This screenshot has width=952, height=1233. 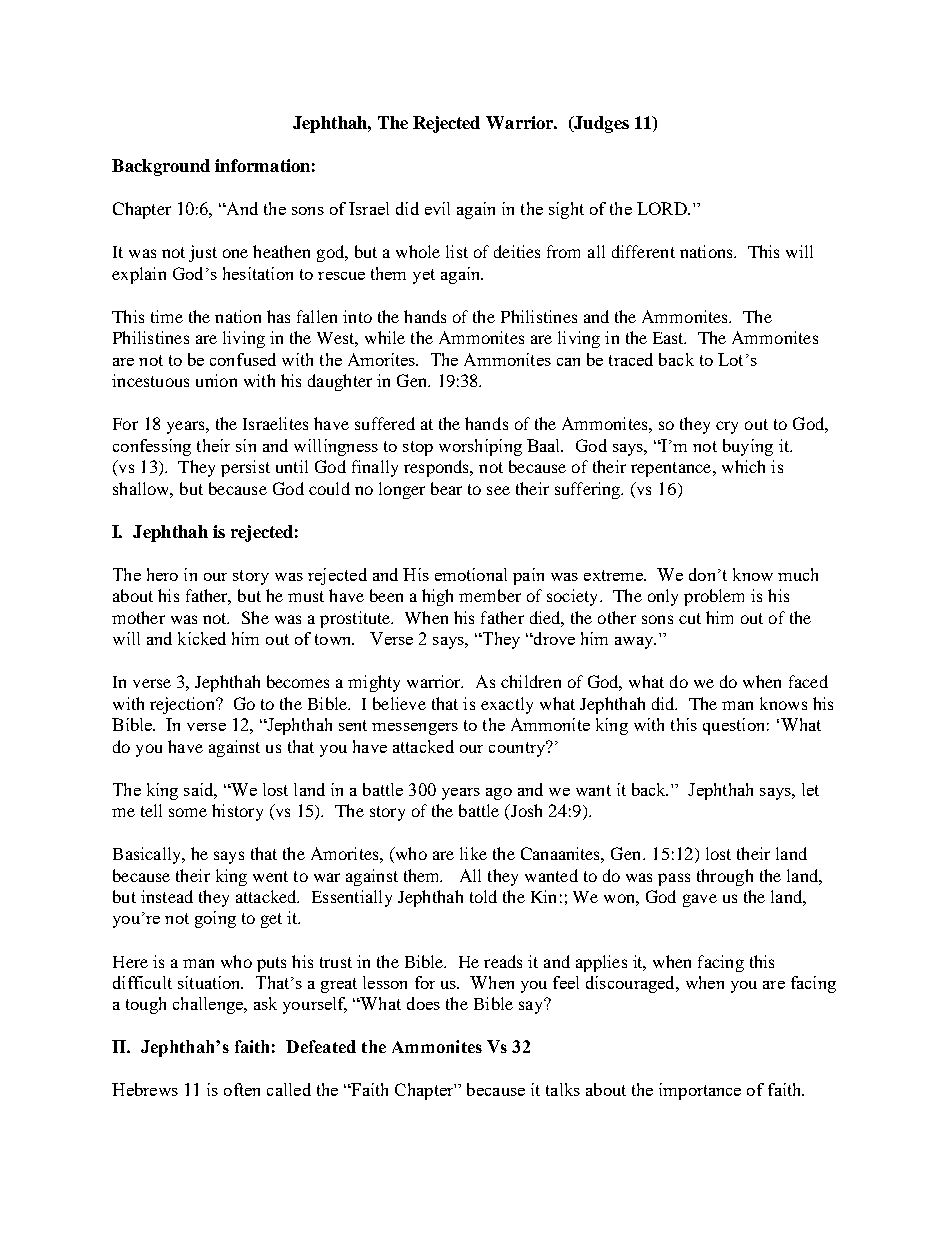 What do you see at coordinates (203, 253) in the screenshot?
I see `just` at bounding box center [203, 253].
